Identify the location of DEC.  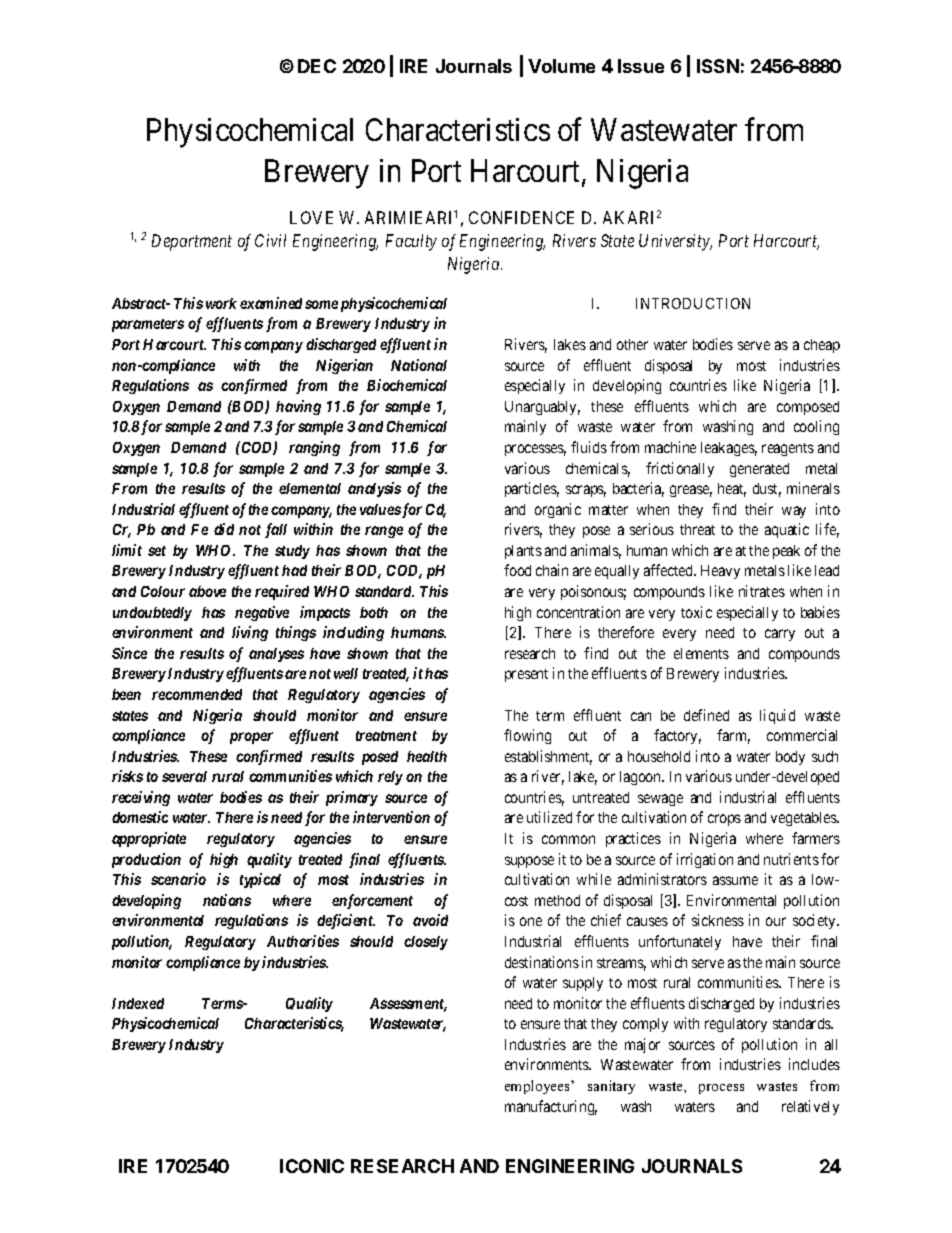
(317, 66).
